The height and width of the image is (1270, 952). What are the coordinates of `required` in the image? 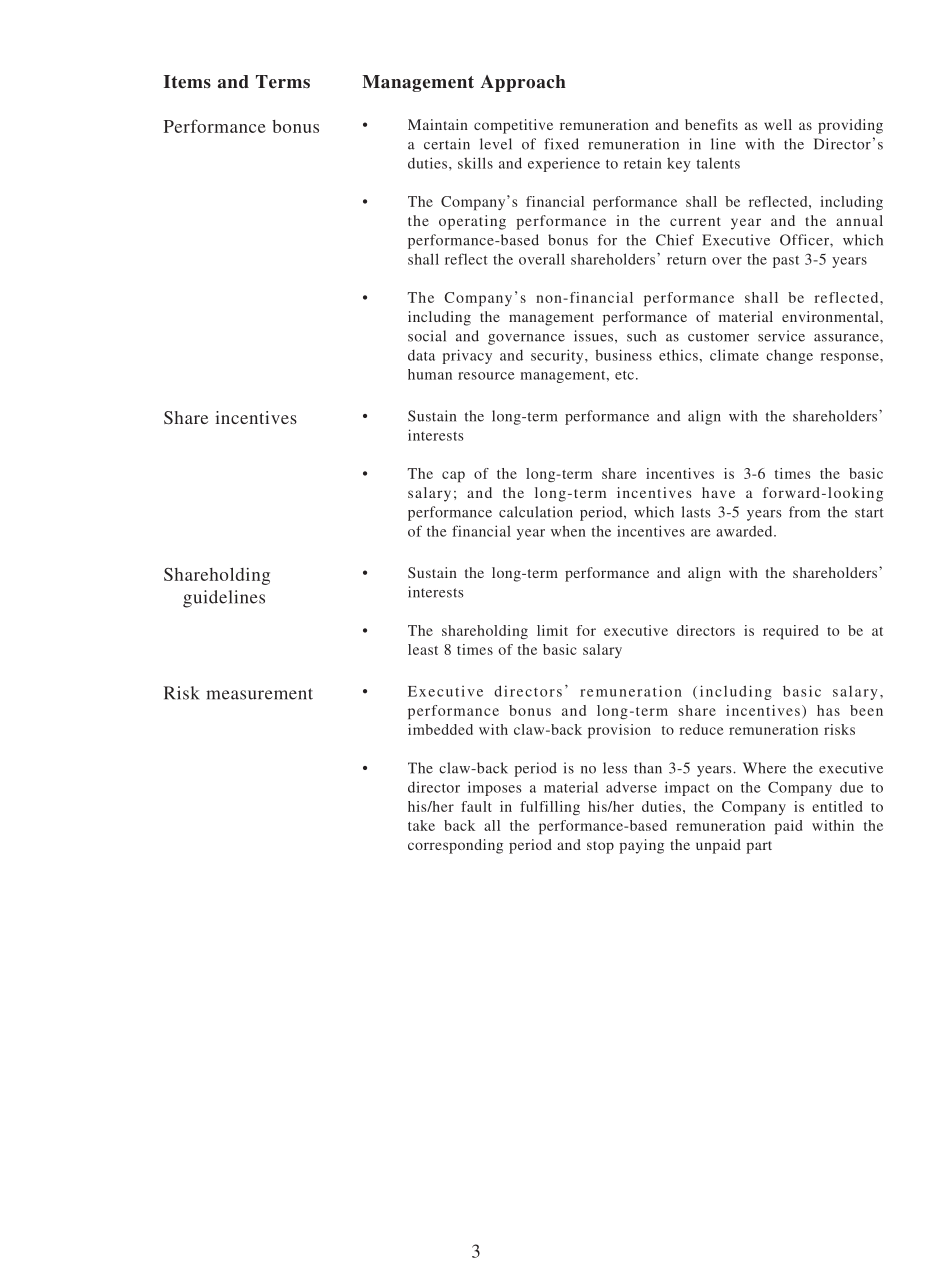 It's located at (790, 632).
